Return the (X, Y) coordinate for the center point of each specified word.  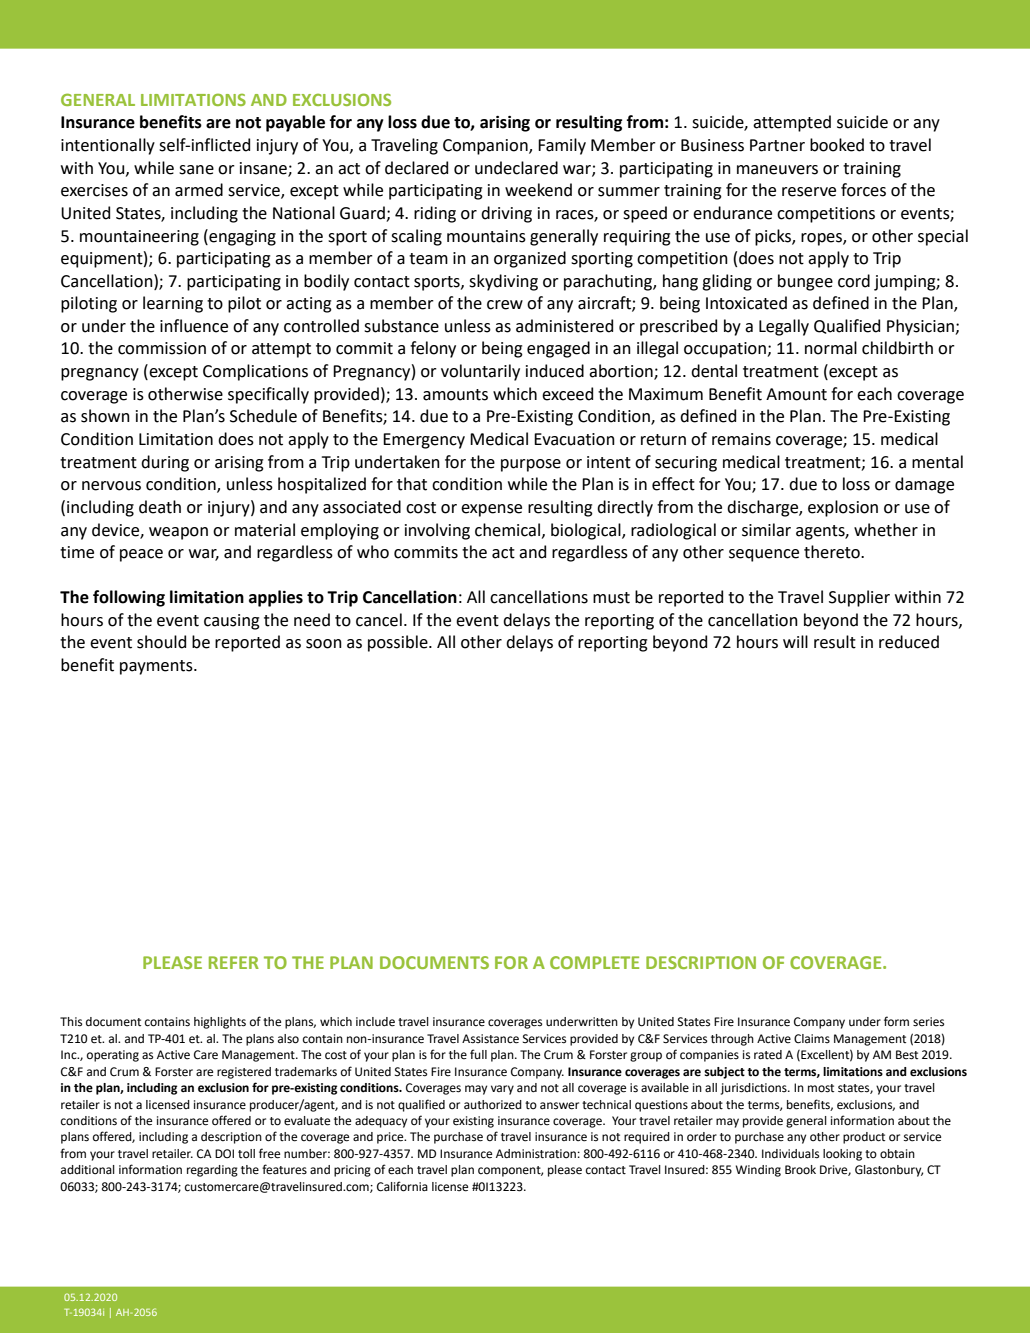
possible (399, 643)
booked (837, 145)
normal (831, 348)
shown (105, 416)
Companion (486, 147)
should (161, 642)
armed (199, 190)
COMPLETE (594, 962)
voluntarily (480, 372)
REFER (234, 962)
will (795, 641)
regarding (212, 1171)
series (928, 1022)
